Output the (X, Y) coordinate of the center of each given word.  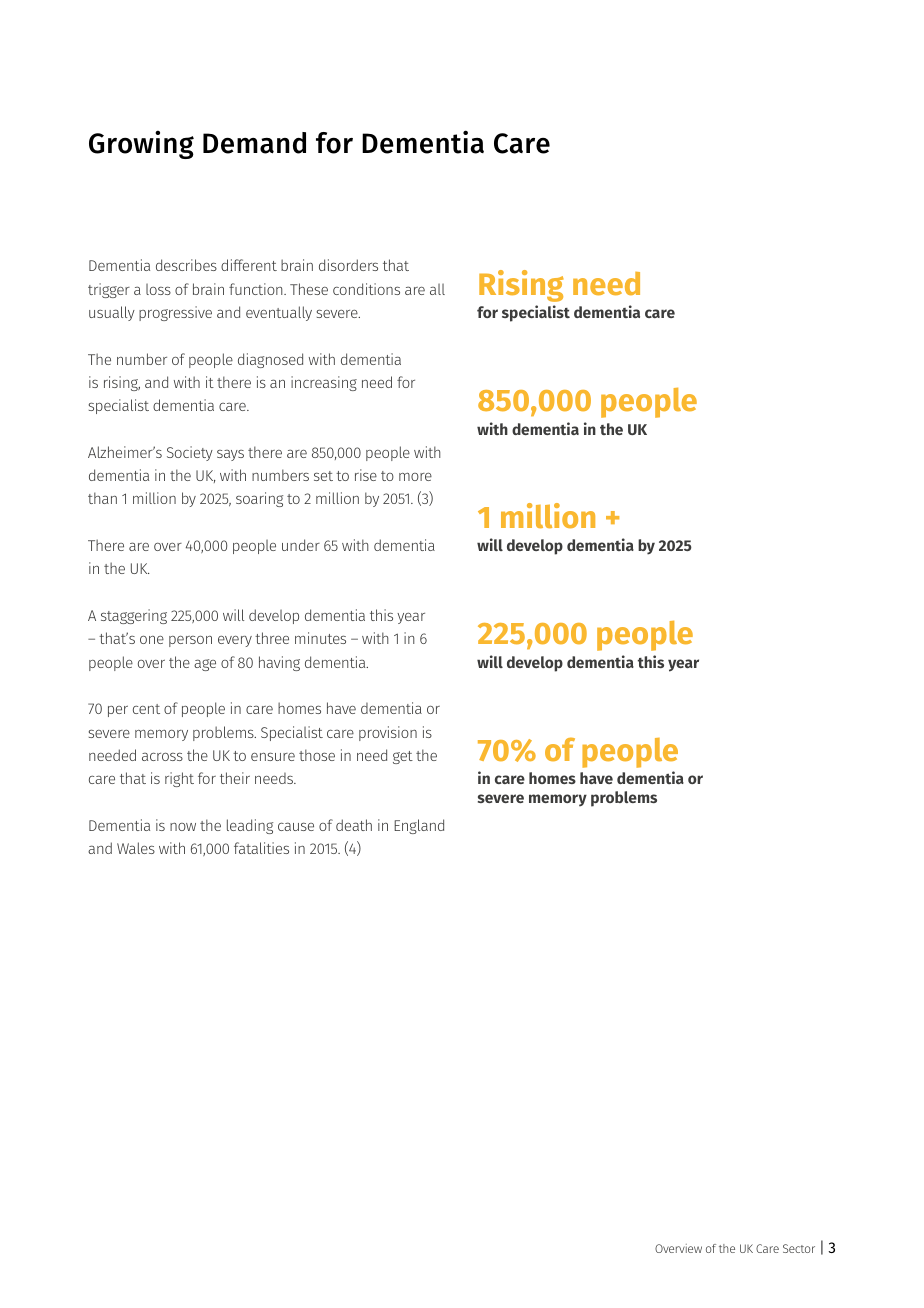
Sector (799, 1248)
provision (388, 733)
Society (190, 453)
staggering (134, 616)
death (354, 825)
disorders (348, 265)
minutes (320, 638)
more (415, 477)
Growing (141, 144)
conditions (366, 289)
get (403, 757)
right (179, 779)
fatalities (261, 848)
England (419, 826)
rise (366, 475)
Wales (136, 848)
